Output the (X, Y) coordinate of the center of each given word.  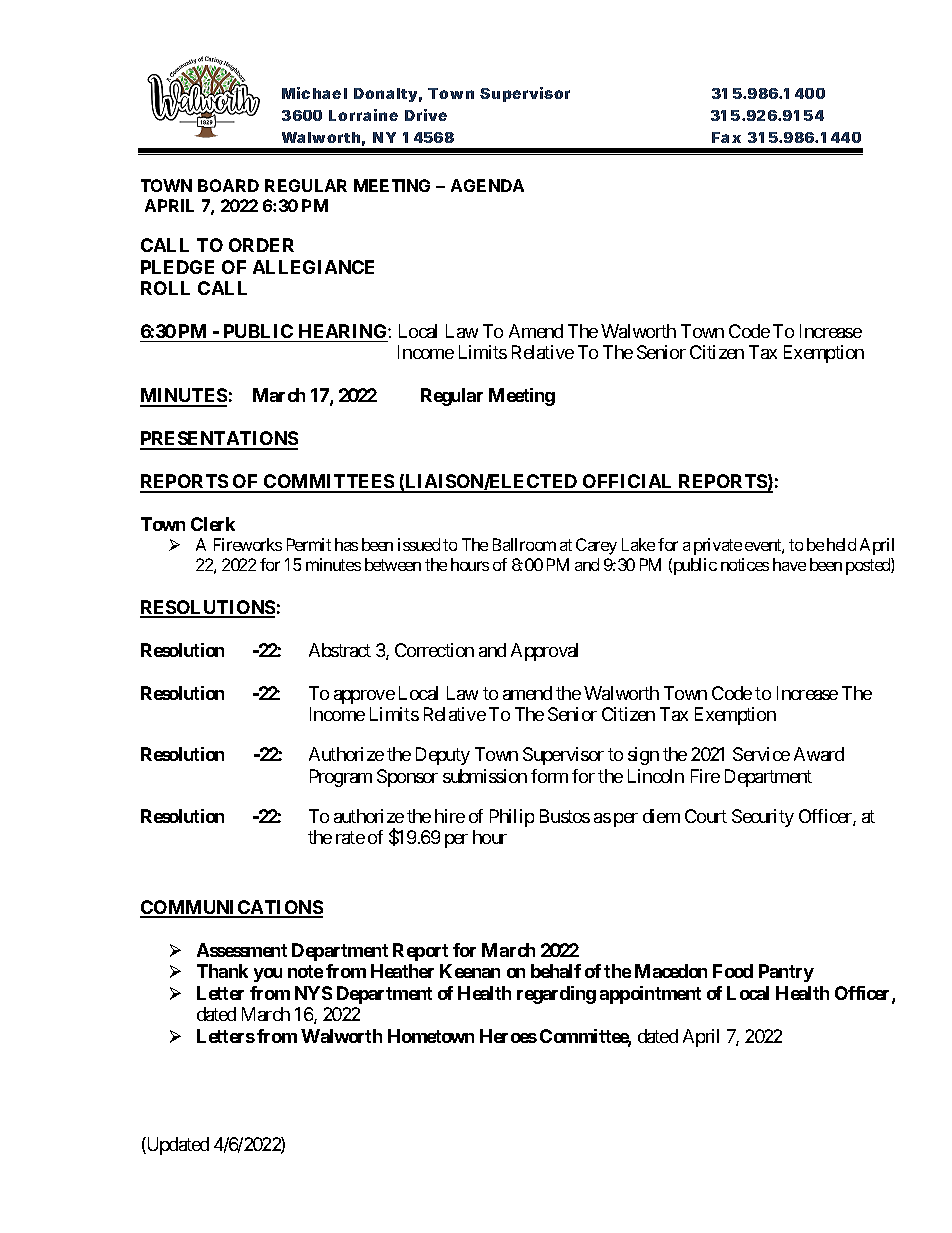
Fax (726, 137)
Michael (314, 93)
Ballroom (524, 544)
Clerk (213, 524)
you (268, 975)
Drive (426, 115)
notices (745, 564)
